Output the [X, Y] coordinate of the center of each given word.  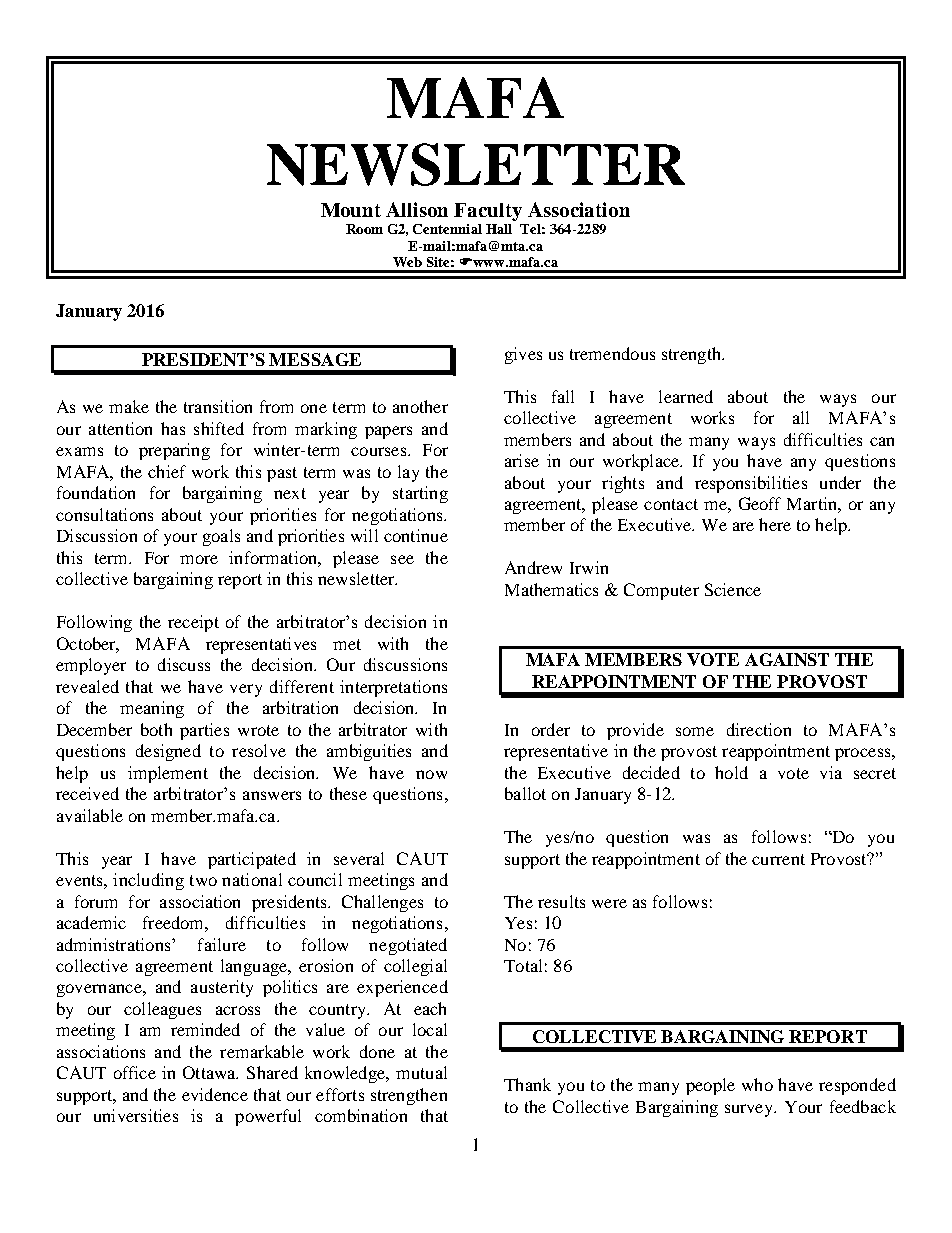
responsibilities [751, 484]
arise [522, 460]
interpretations [393, 688]
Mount [351, 210]
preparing [174, 451]
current [778, 859]
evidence [215, 1094]
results [561, 901]
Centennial [447, 229]
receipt [193, 623]
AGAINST [787, 659]
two [203, 880]
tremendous [612, 353]
